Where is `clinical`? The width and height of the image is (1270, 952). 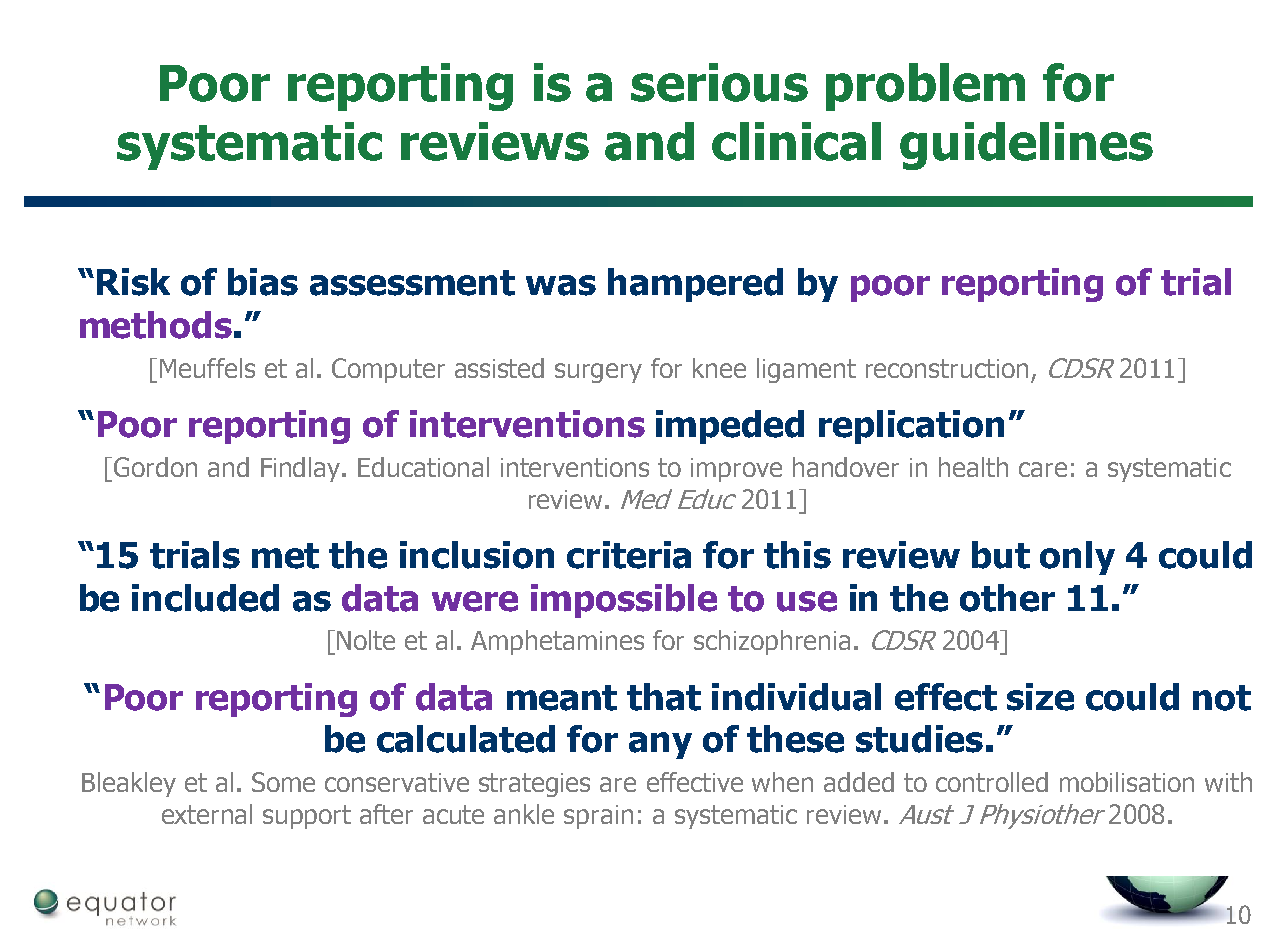 clinical is located at coordinates (796, 141).
